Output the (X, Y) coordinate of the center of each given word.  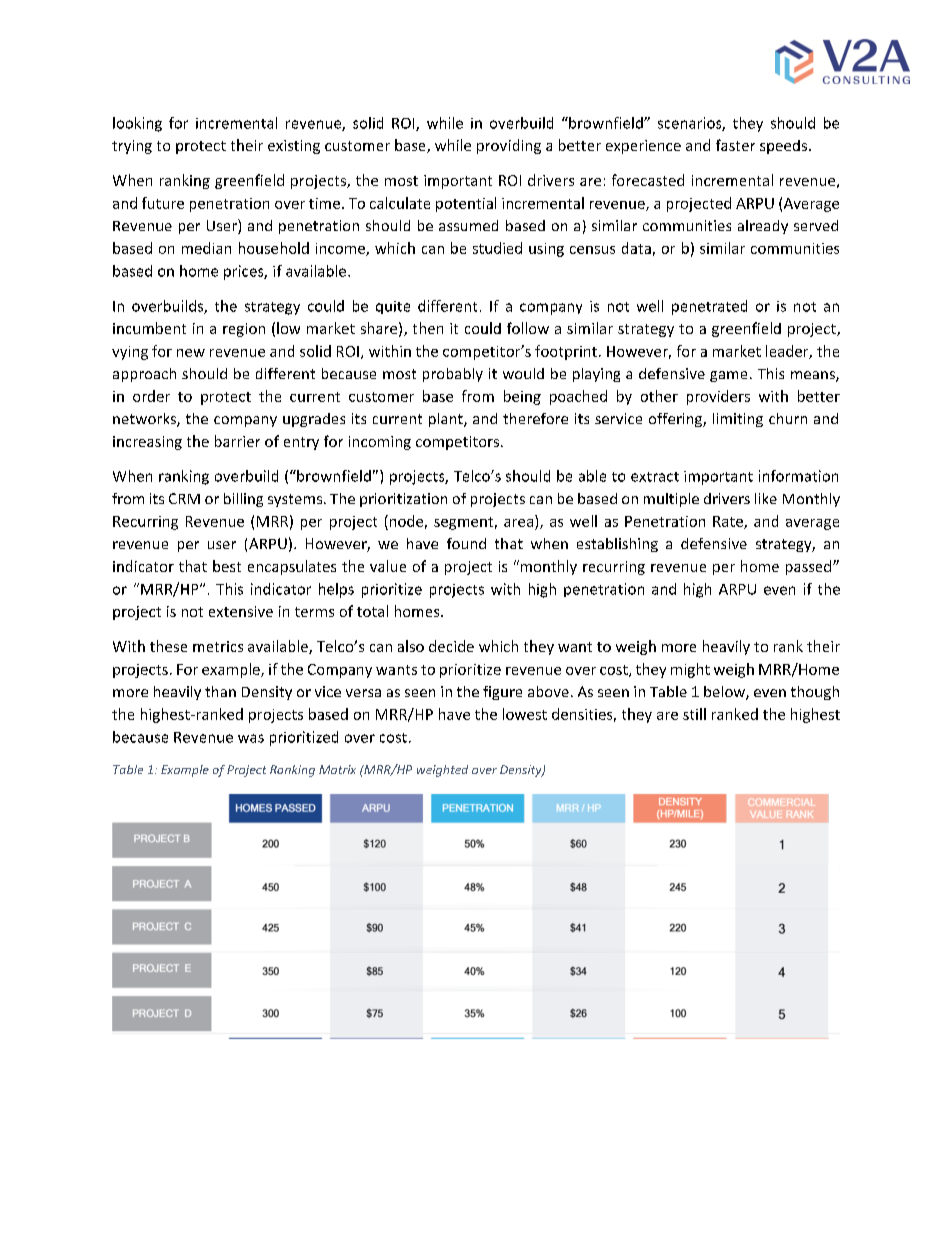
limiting (738, 420)
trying (132, 147)
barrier (237, 441)
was (251, 738)
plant (447, 420)
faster (735, 145)
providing (509, 146)
